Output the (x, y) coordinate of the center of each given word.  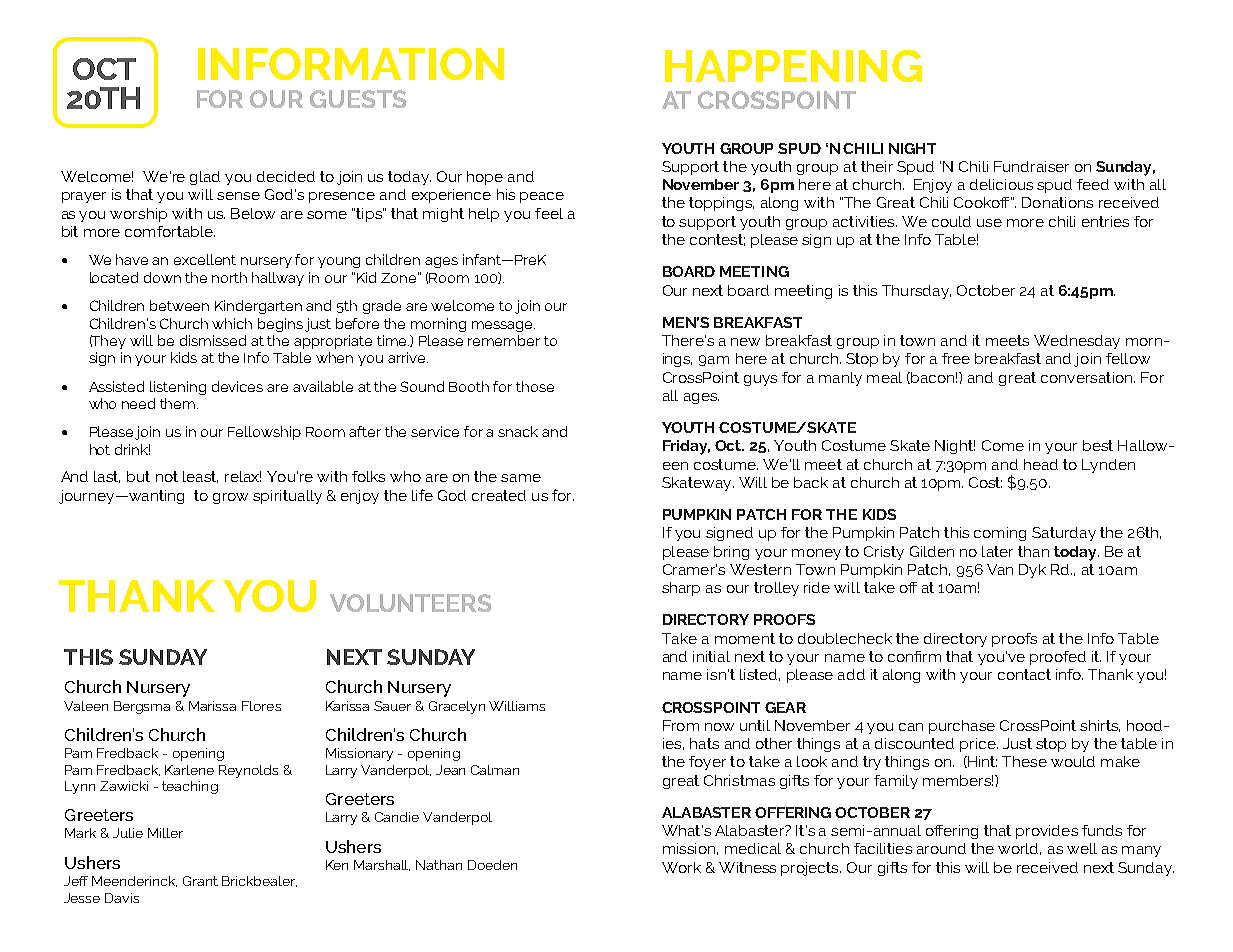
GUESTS (358, 99)
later (997, 551)
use (989, 223)
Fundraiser (1031, 166)
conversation (1088, 377)
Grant (200, 881)
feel (549, 213)
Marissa (212, 706)
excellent (205, 259)
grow (230, 498)
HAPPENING (793, 66)
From (681, 725)
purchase (962, 727)
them (179, 403)
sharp (681, 589)
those (535, 386)
